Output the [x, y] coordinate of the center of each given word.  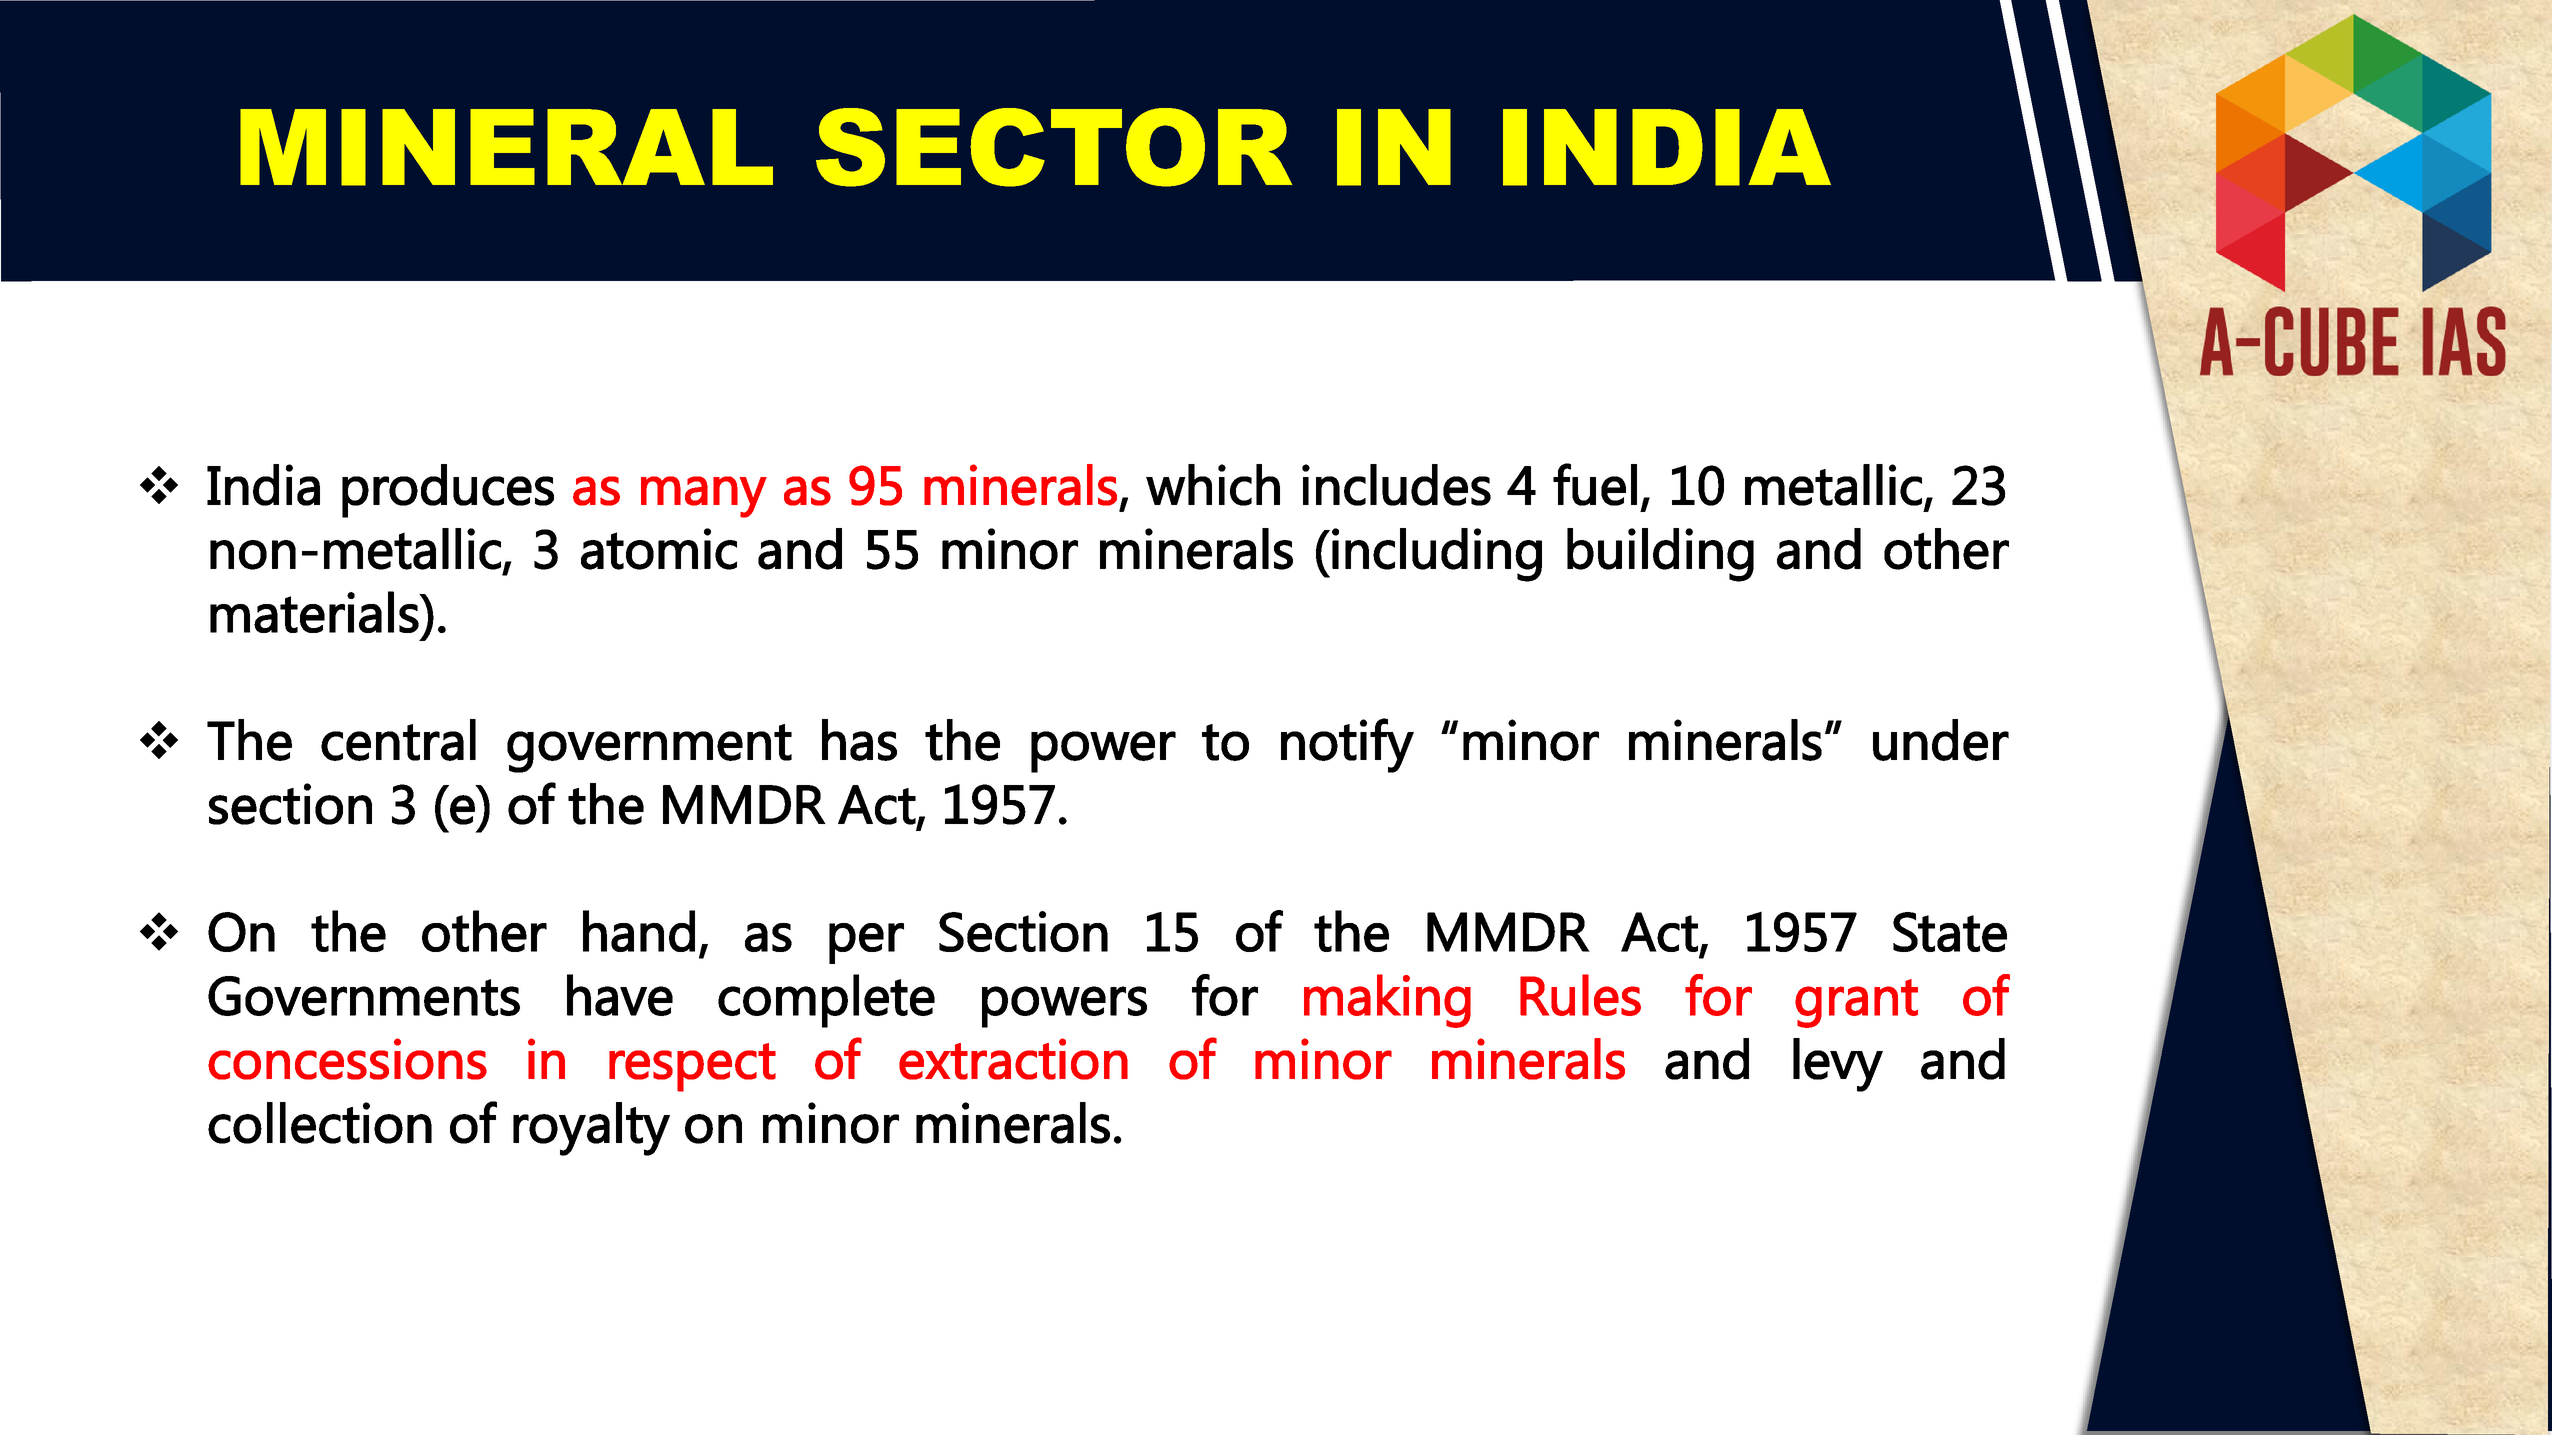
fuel [1595, 484]
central [398, 740]
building [1660, 555]
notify [1347, 745]
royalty [591, 1129]
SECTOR [1054, 147]
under [1941, 740]
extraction [1013, 1059]
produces [448, 491]
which [1213, 485]
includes [1396, 485]
